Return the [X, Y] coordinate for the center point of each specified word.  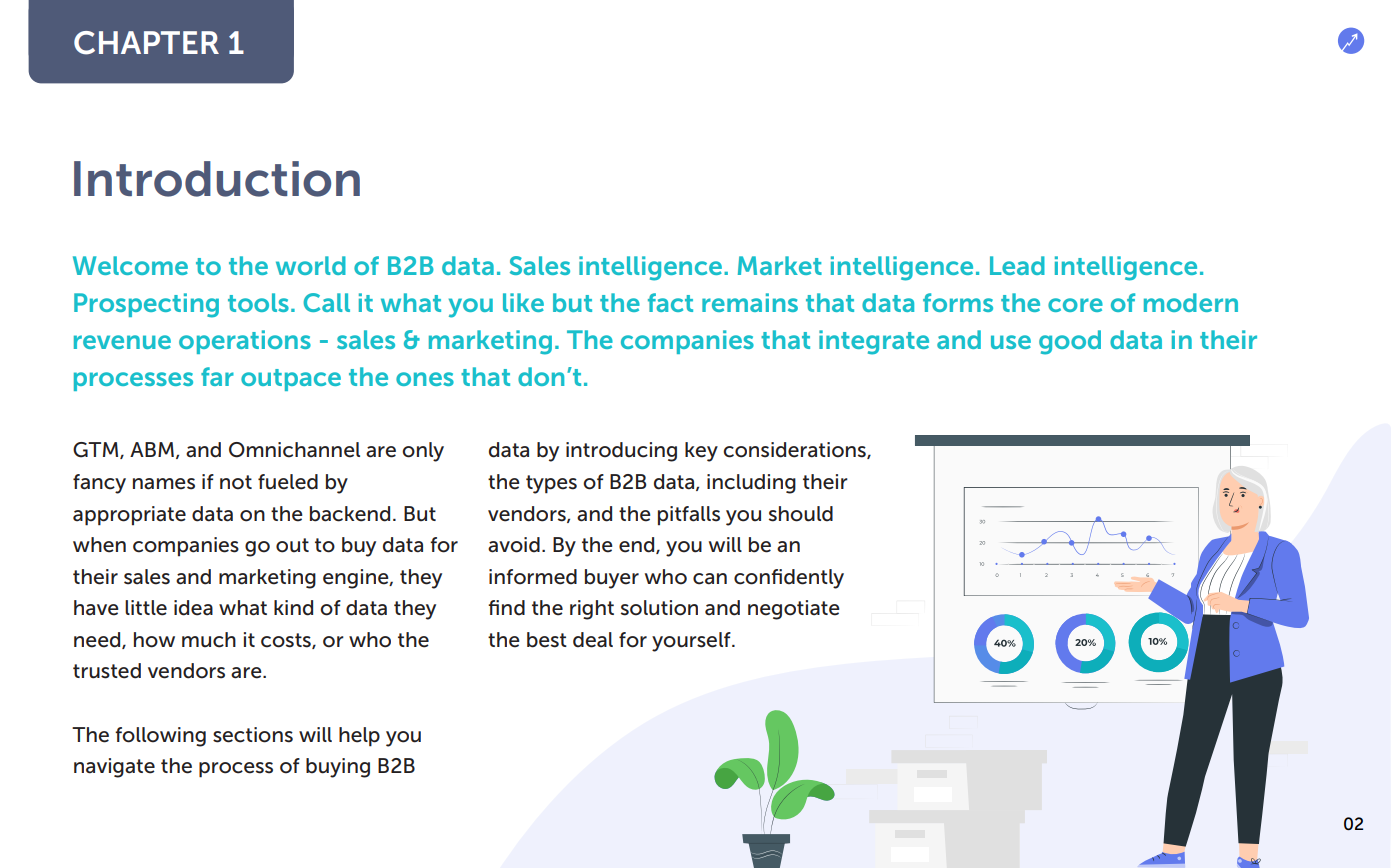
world [311, 265]
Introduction [217, 179]
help [359, 737]
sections [253, 735]
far [217, 376]
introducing [621, 452]
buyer [612, 579]
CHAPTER [146, 43]
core [1075, 305]
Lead [1017, 265]
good [1070, 342]
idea [193, 608]
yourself [692, 642]
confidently [789, 579]
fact [670, 302]
